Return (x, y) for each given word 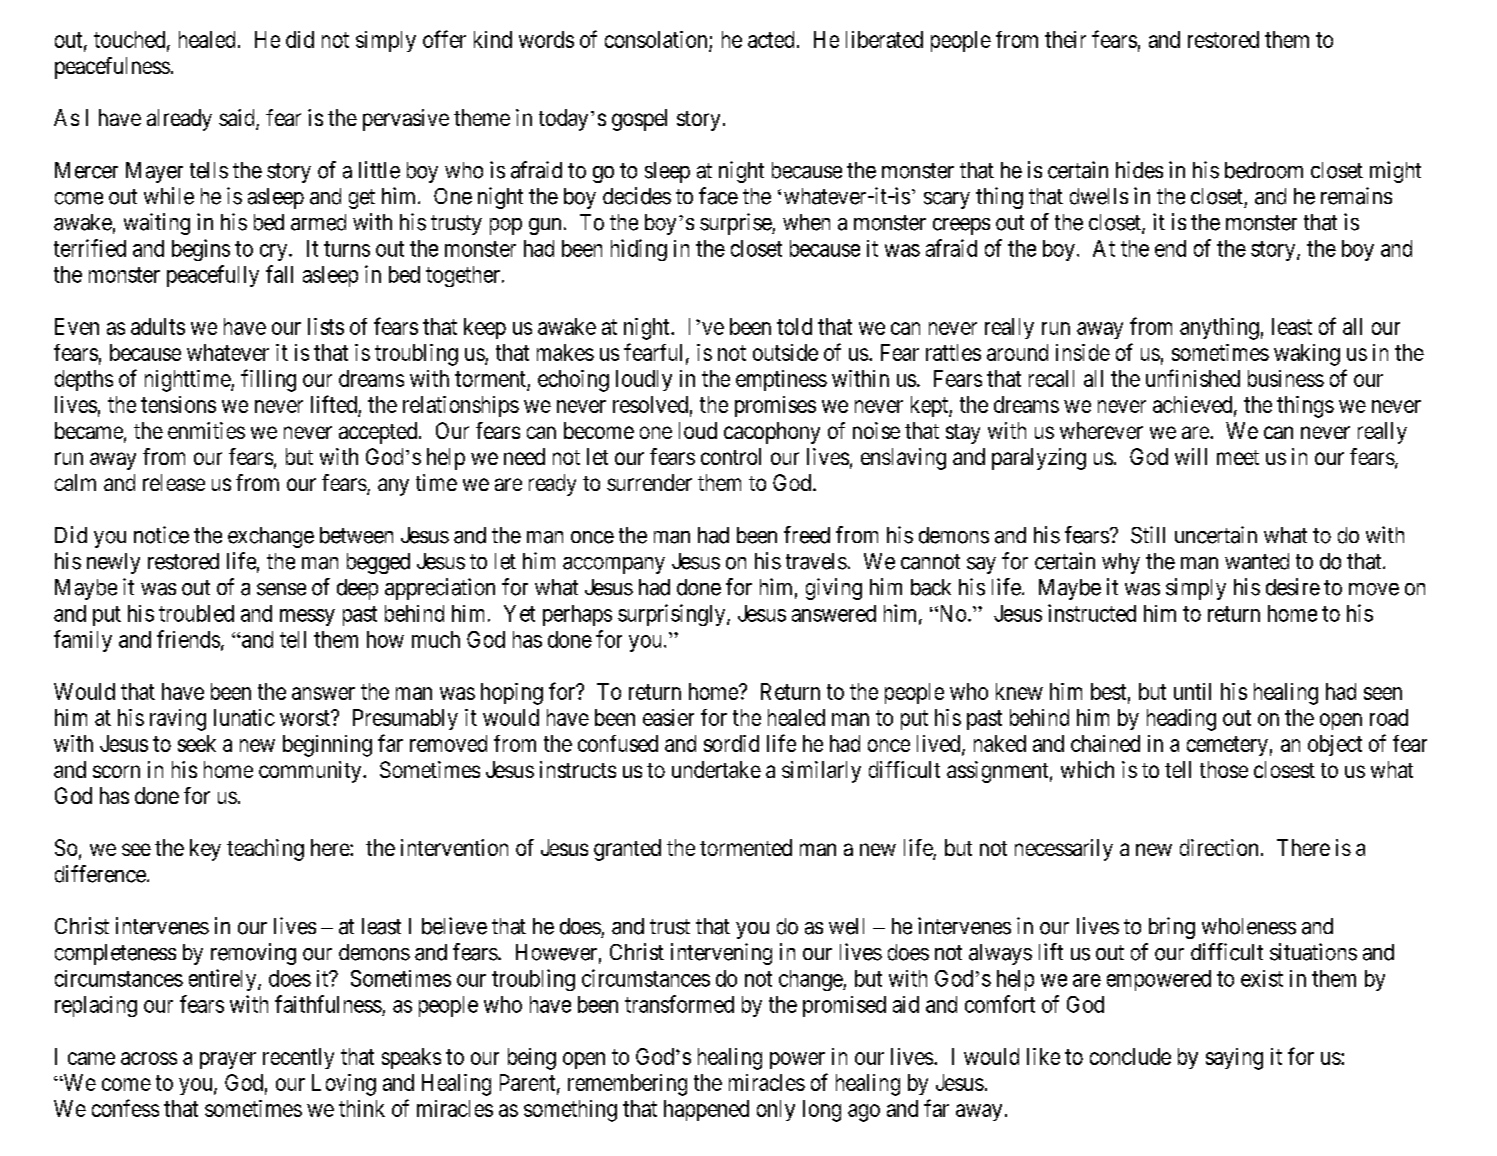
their (1065, 39)
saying (1234, 1059)
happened (706, 1110)
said (238, 119)
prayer (228, 1060)
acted (771, 39)
